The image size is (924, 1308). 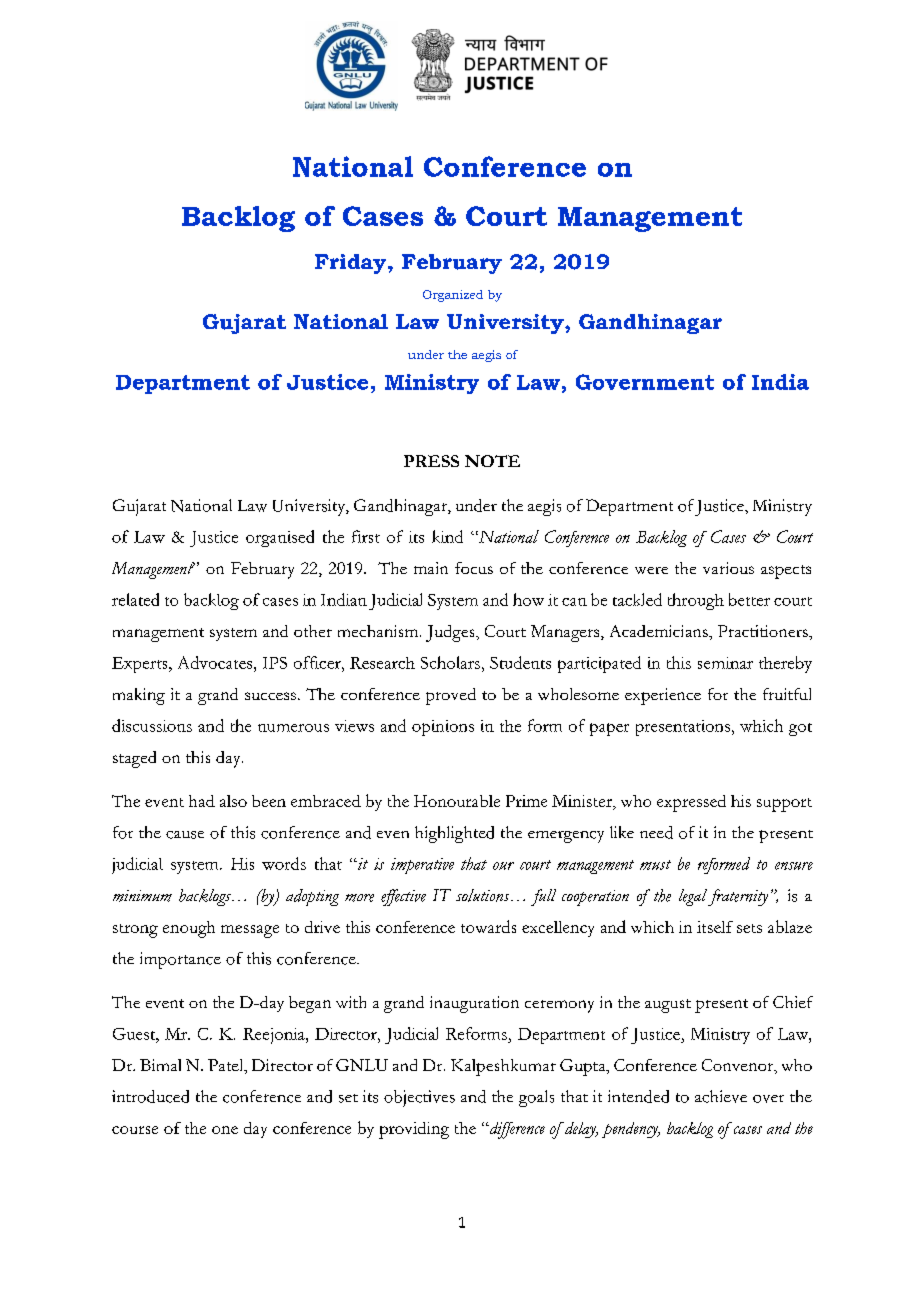 What do you see at coordinates (216, 662) in the image?
I see `Advocates` at bounding box center [216, 662].
